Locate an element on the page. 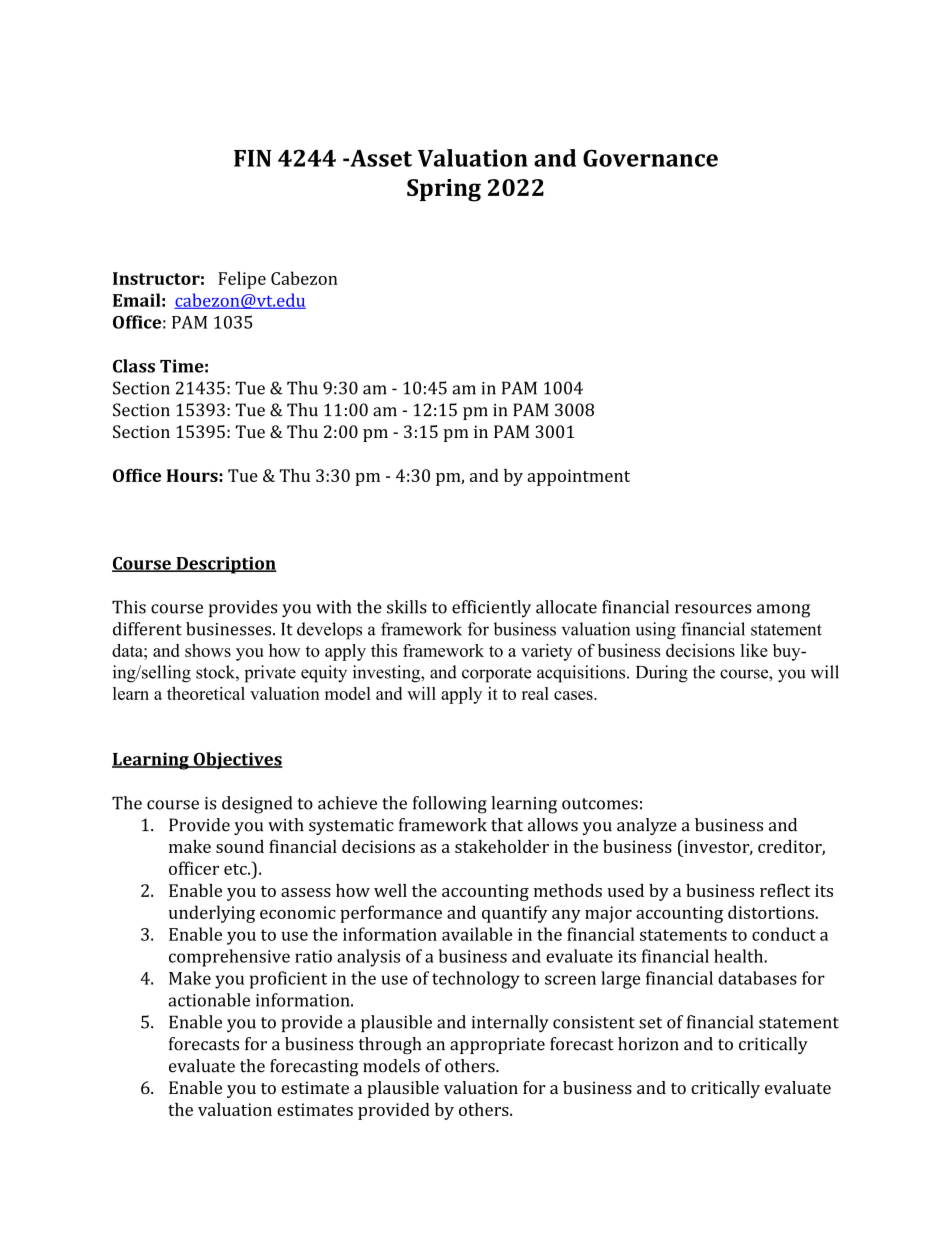  internally is located at coordinates (510, 1024).
